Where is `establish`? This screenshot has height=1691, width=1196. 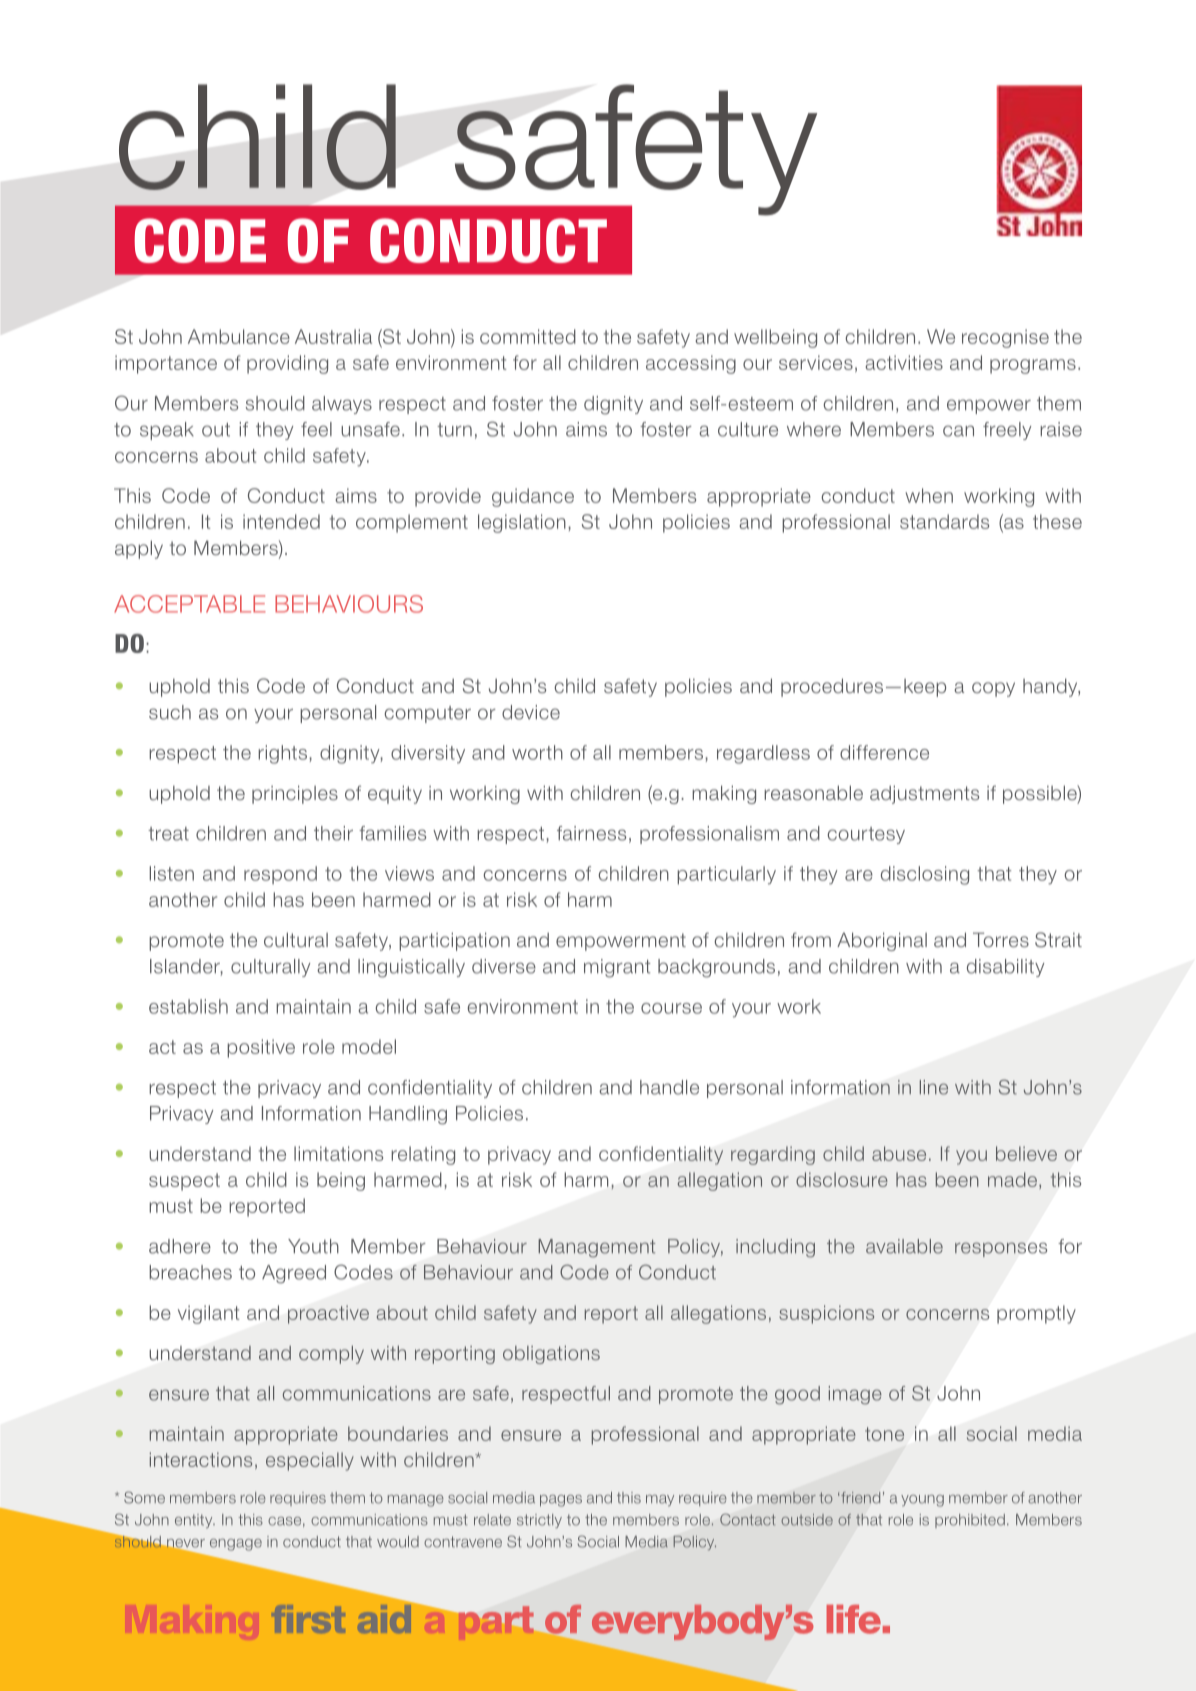 establish is located at coordinates (188, 1006).
